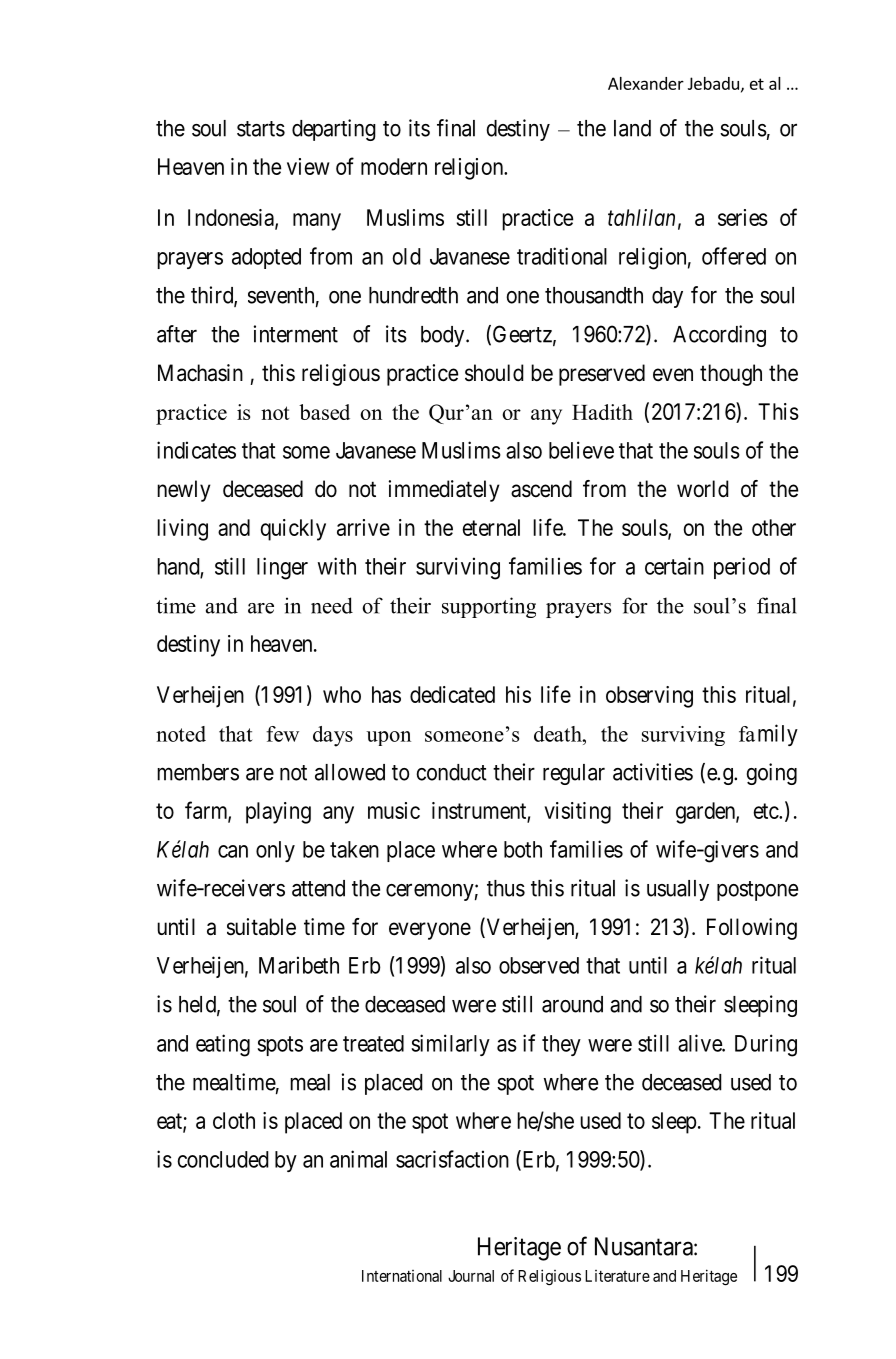 This screenshot has height=1359, width=896. What do you see at coordinates (308, 166) in the screenshot?
I see `view` at bounding box center [308, 166].
